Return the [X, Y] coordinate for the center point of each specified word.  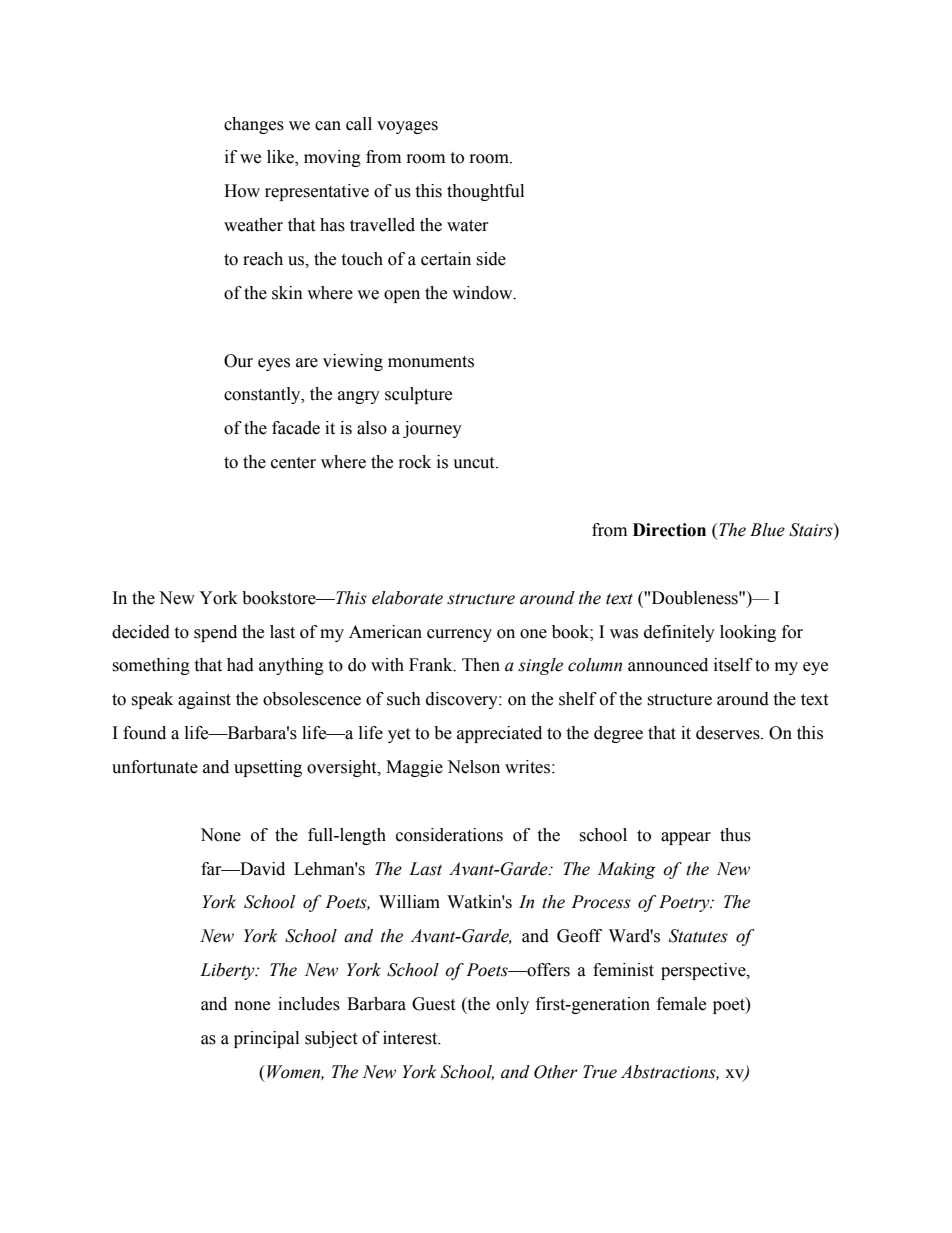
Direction [669, 530]
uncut [475, 463]
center [293, 463]
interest [411, 1038]
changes [254, 125]
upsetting [268, 768]
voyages [407, 127]
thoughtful [485, 192]
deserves [729, 733]
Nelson [473, 767]
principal [266, 1039]
